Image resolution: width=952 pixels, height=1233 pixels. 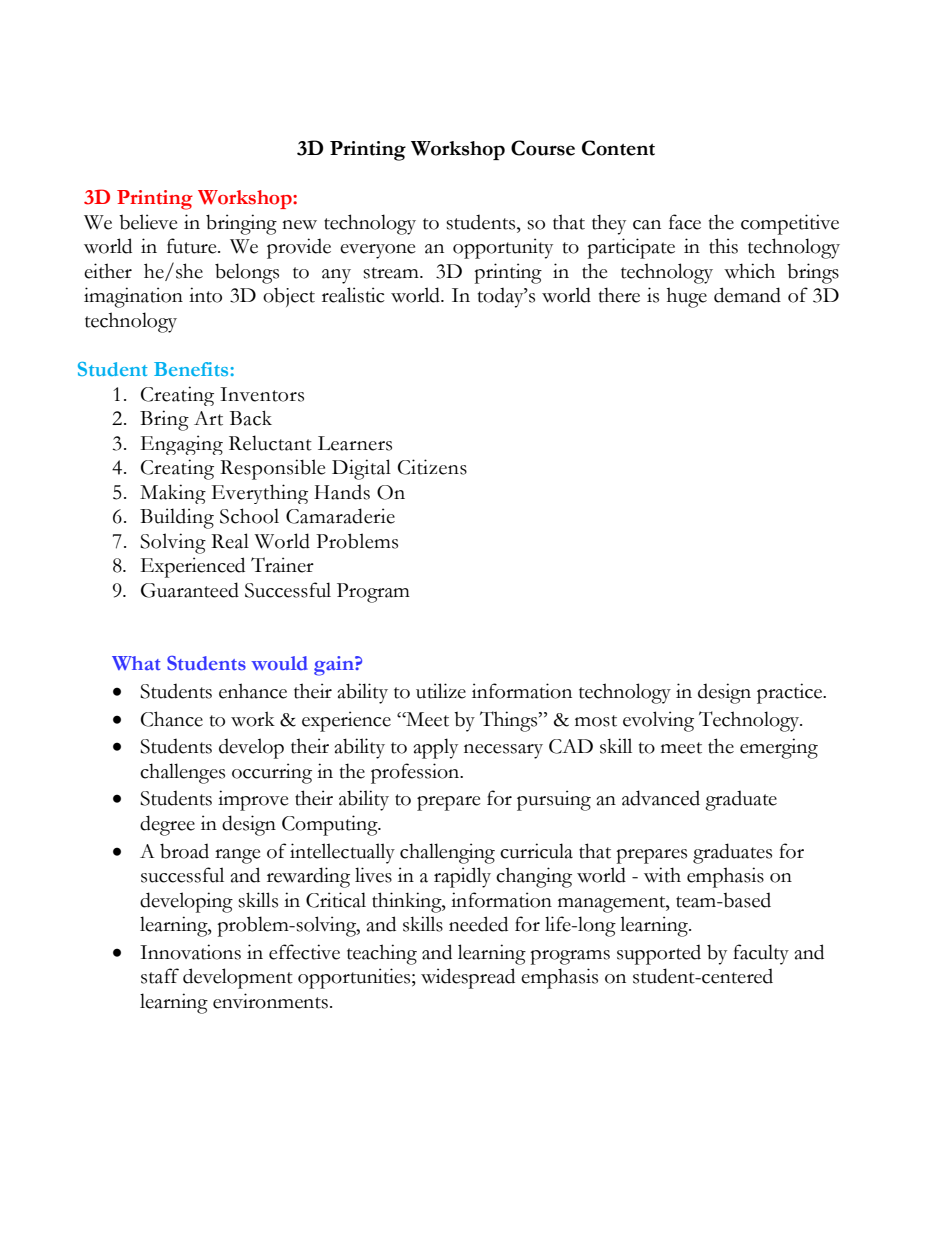 I want to click on supported, so click(x=659, y=955).
